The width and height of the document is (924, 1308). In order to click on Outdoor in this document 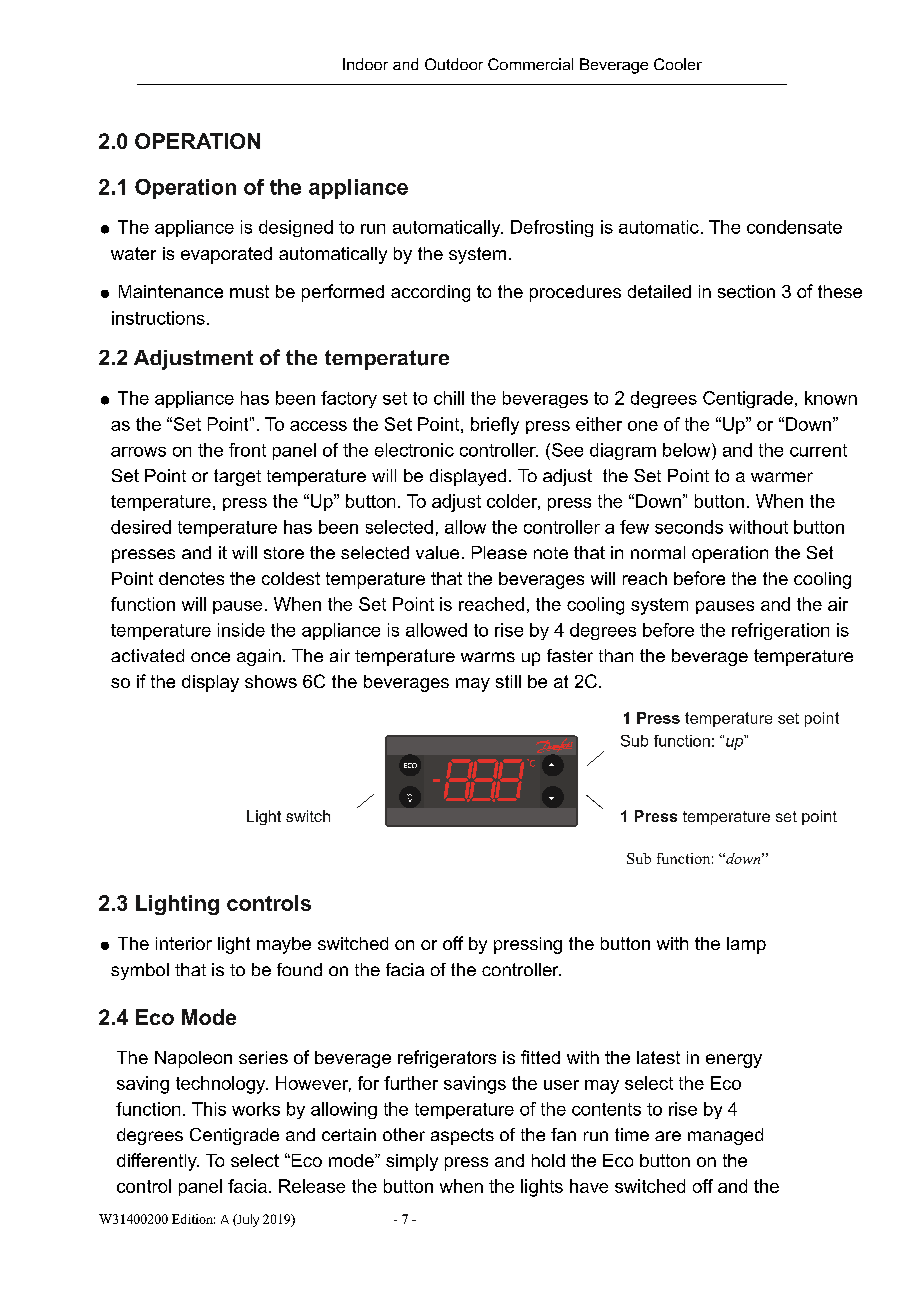, I will do `click(454, 64)`.
